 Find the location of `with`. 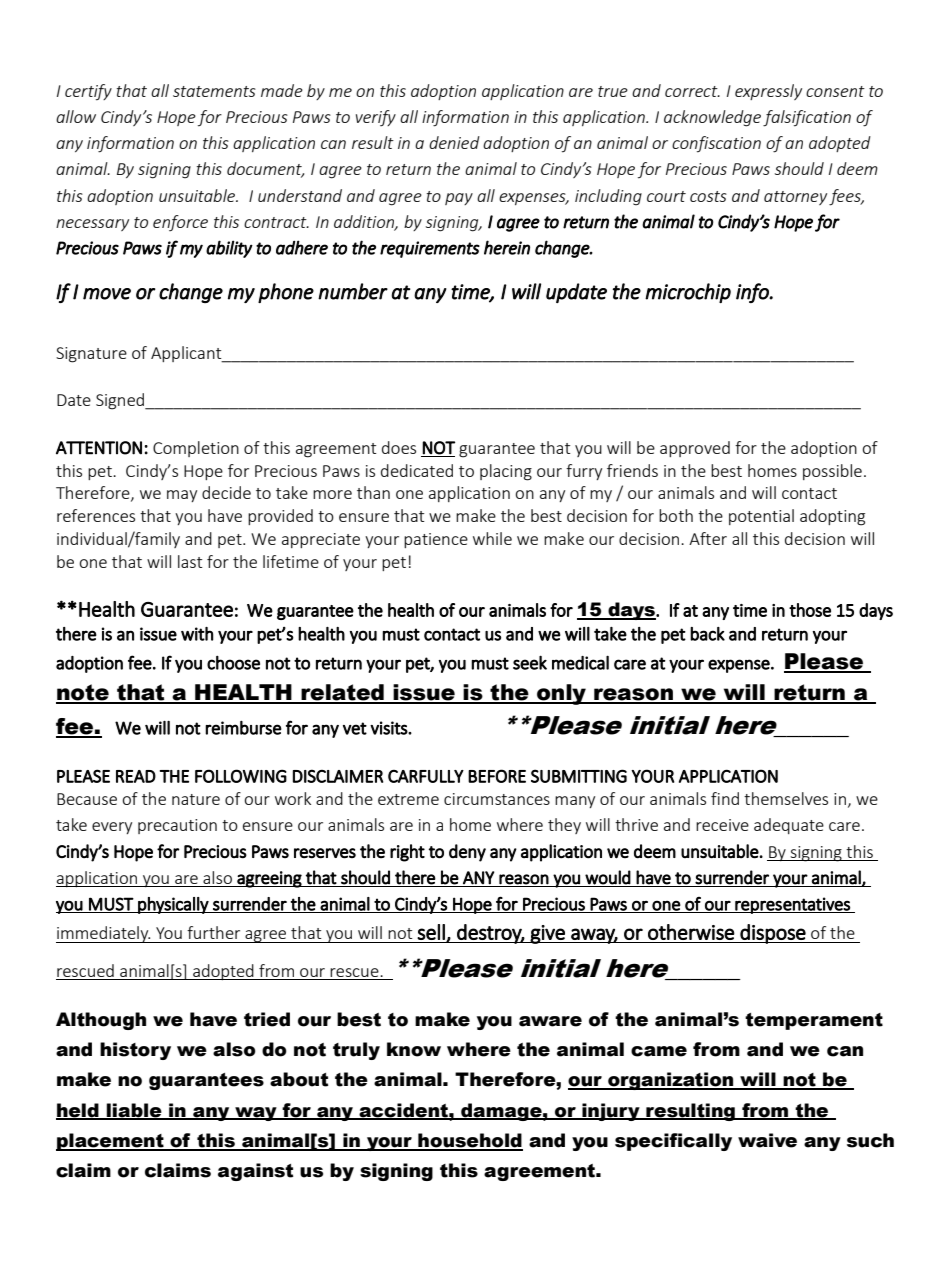

with is located at coordinates (197, 634).
